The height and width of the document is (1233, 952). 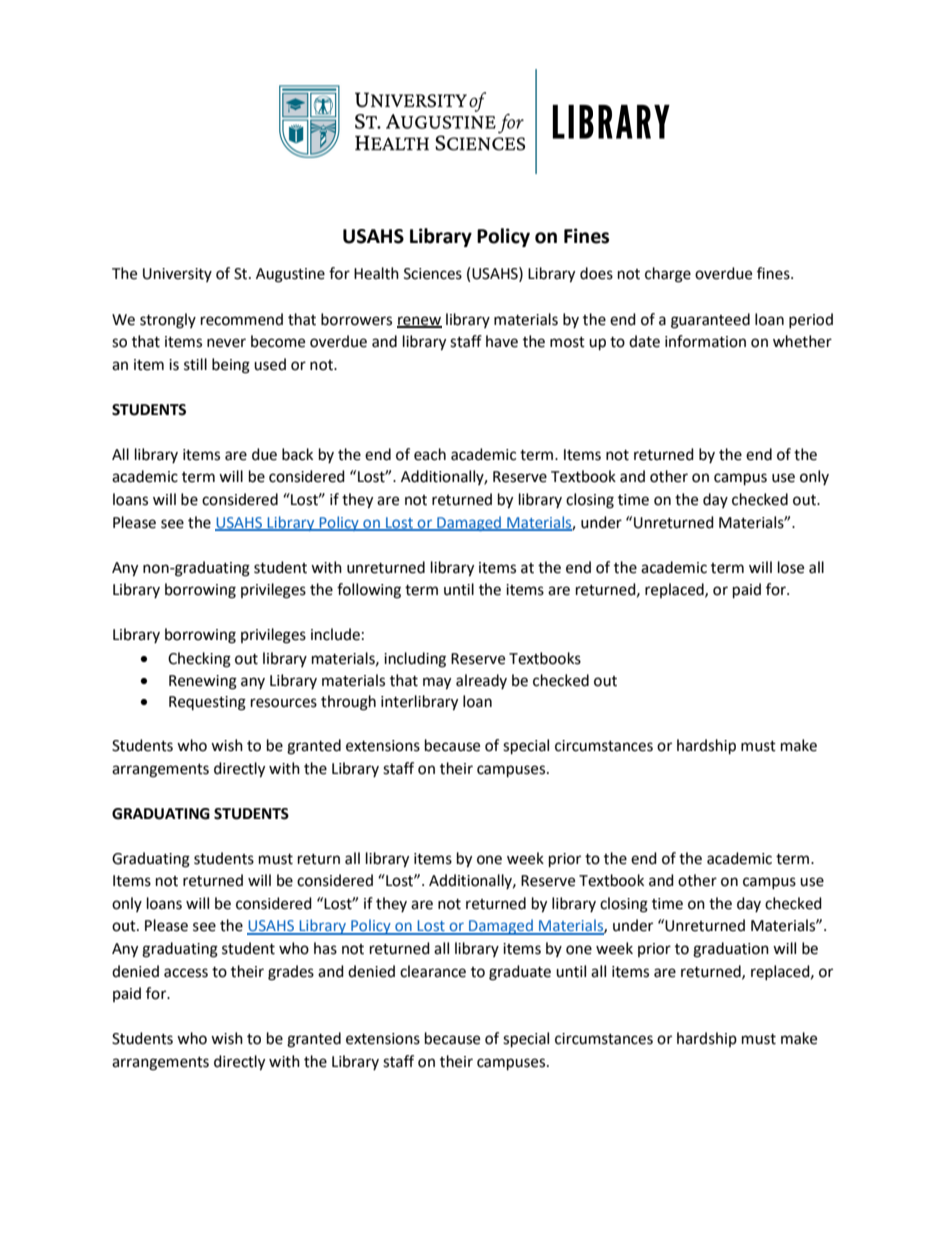 What do you see at coordinates (291, 973) in the document?
I see `grades` at bounding box center [291, 973].
